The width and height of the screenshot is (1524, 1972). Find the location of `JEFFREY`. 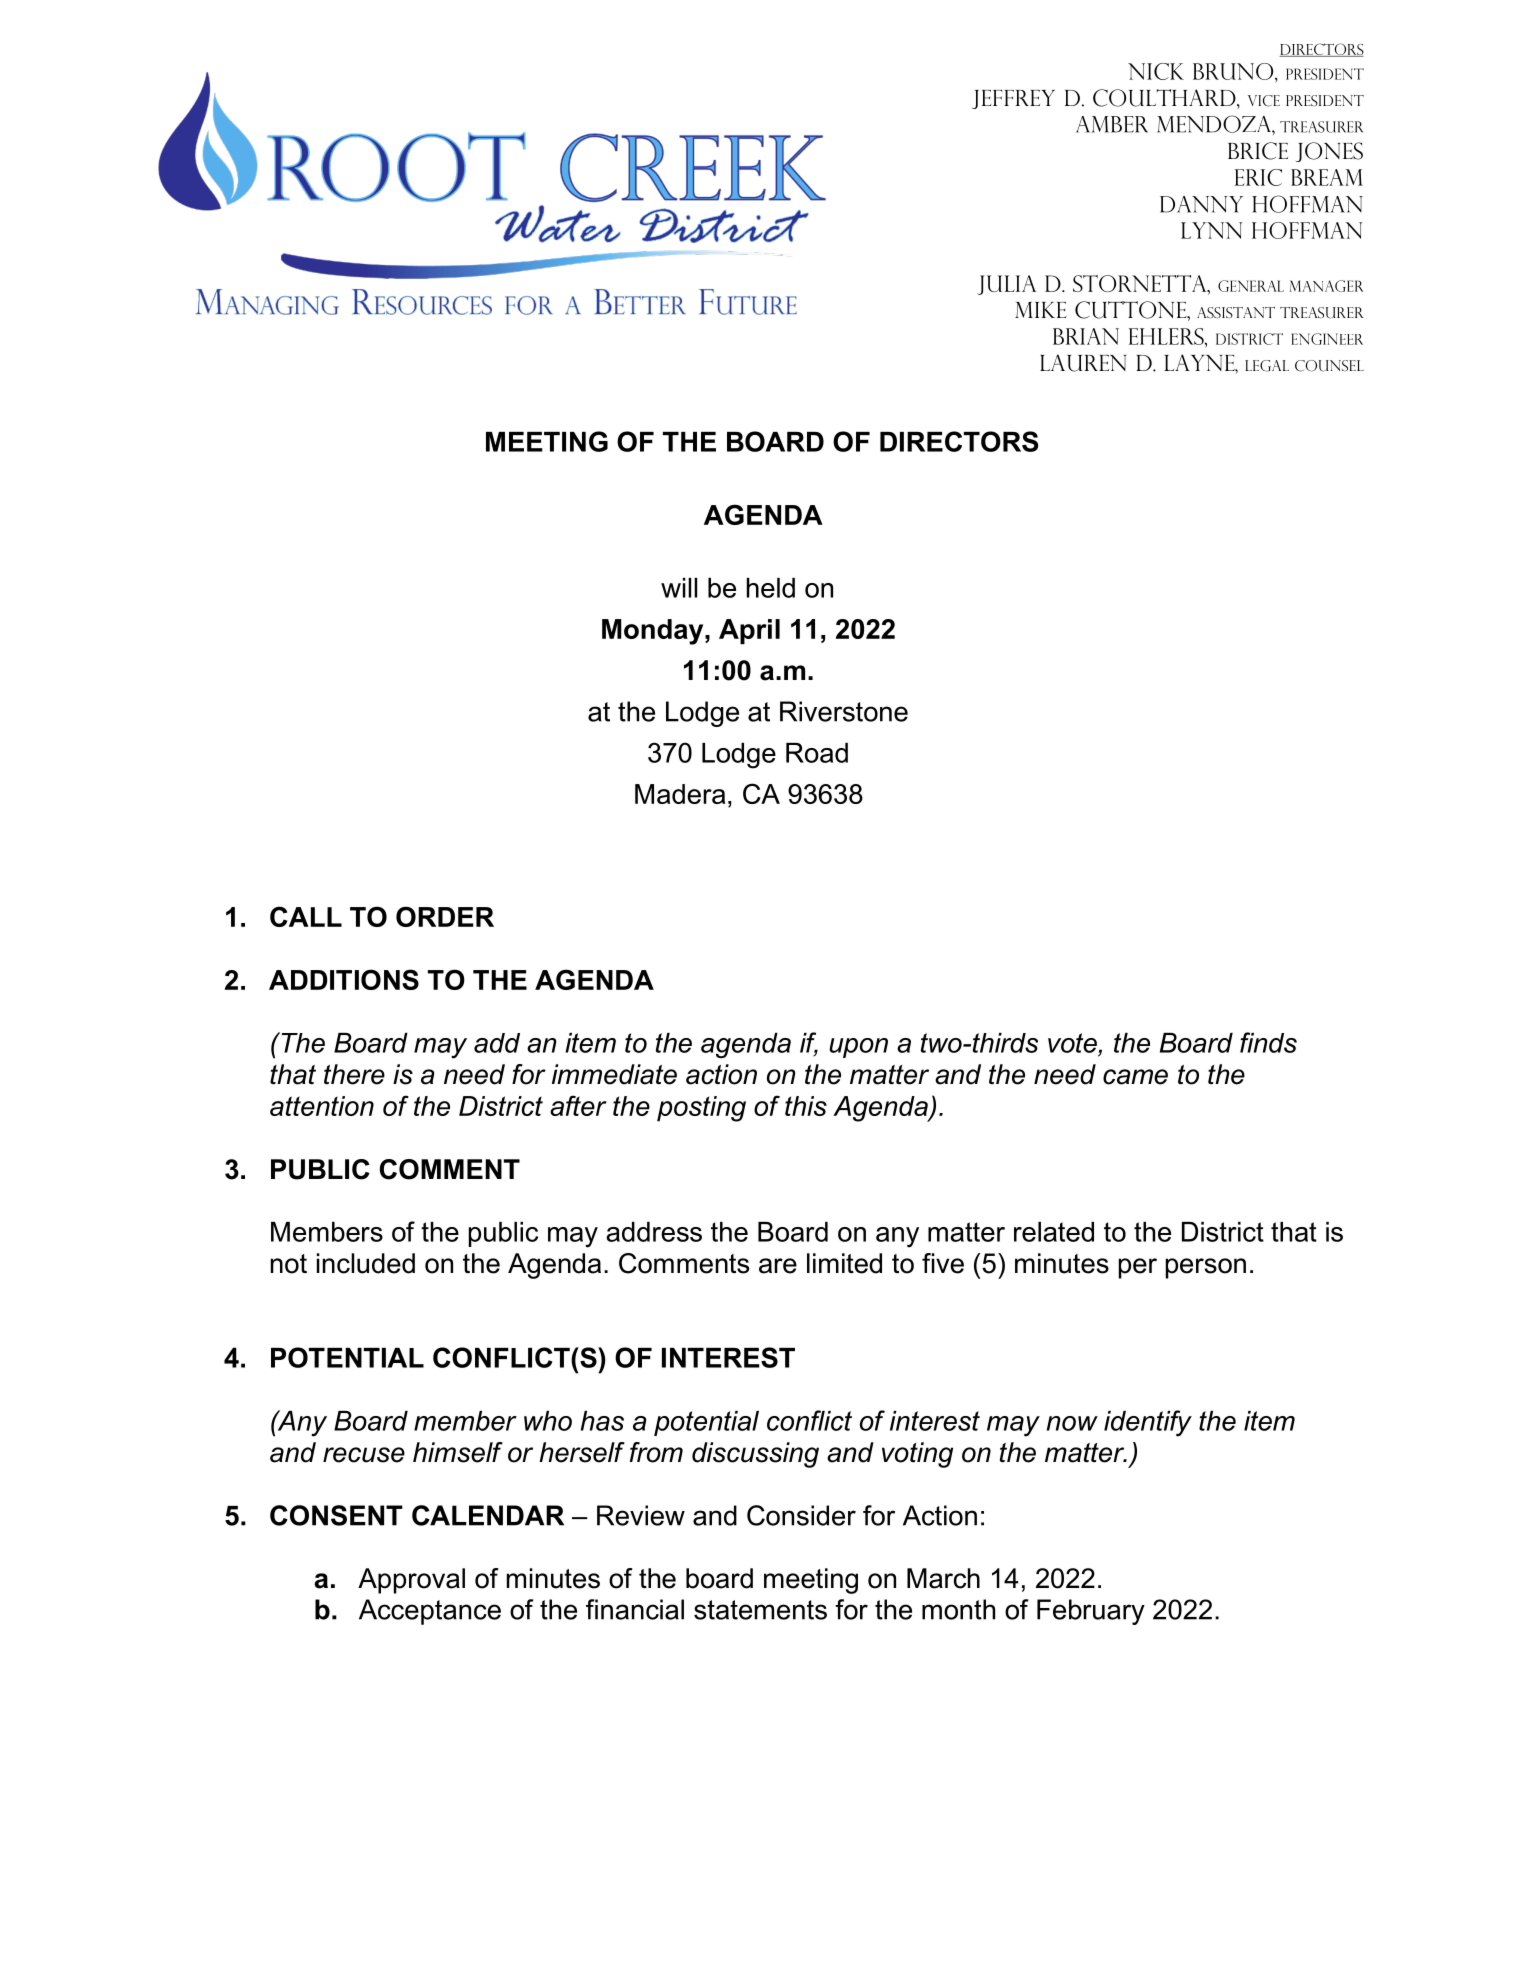

JEFFREY is located at coordinates (1013, 99).
